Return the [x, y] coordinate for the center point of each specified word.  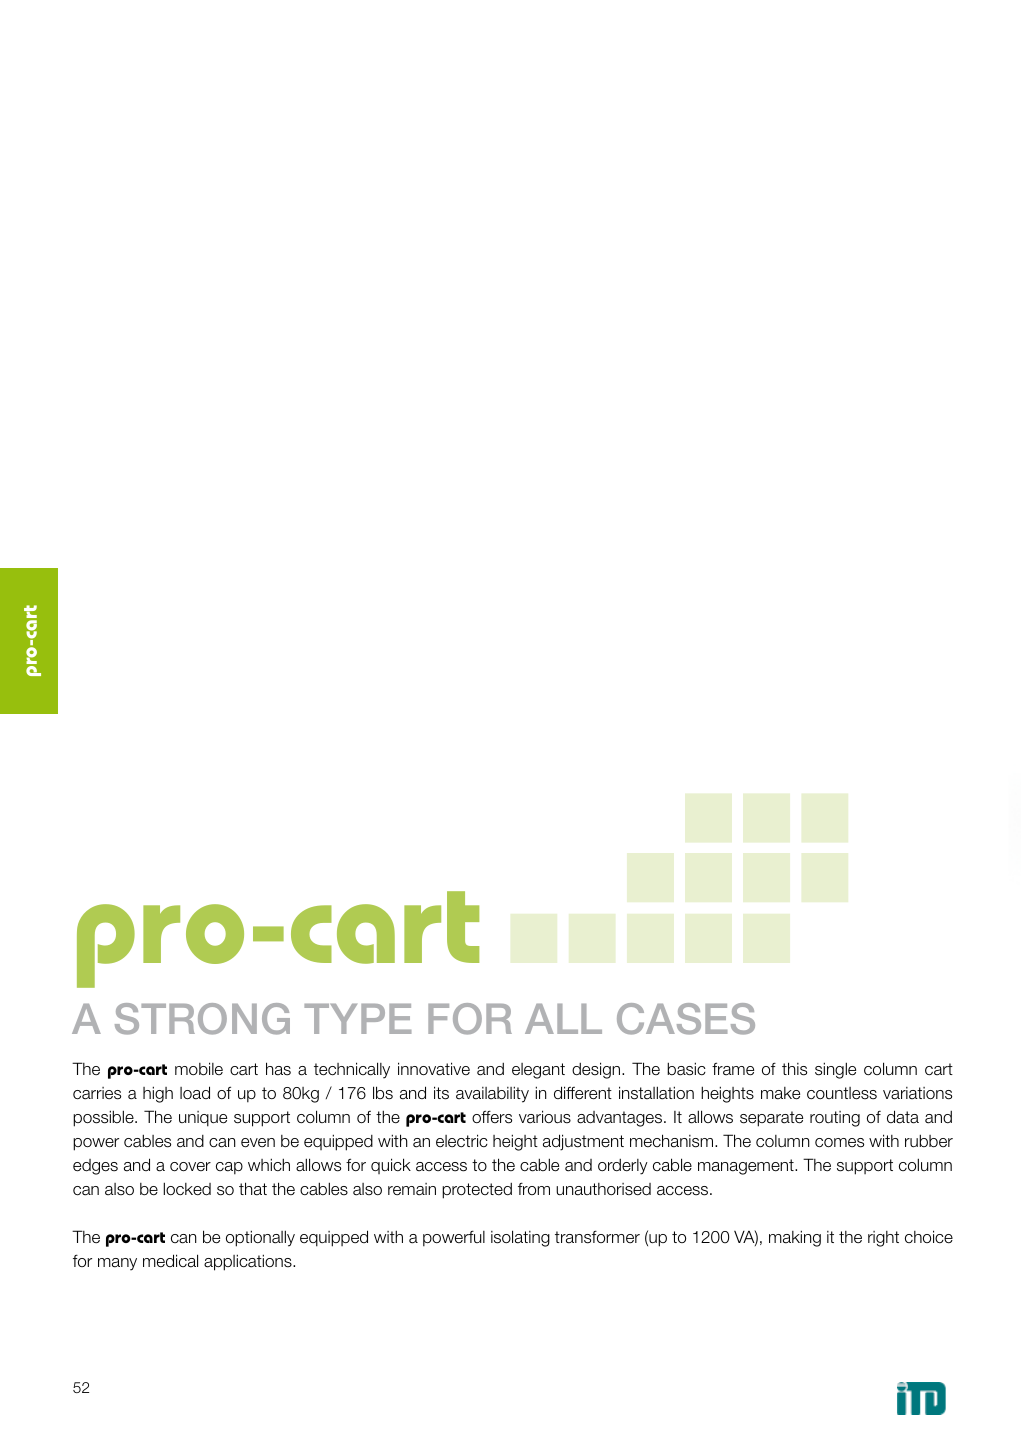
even [258, 1143]
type [357, 1019]
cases [686, 1019]
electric [462, 1141]
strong [202, 1019]
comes [839, 1143]
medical [170, 1261]
